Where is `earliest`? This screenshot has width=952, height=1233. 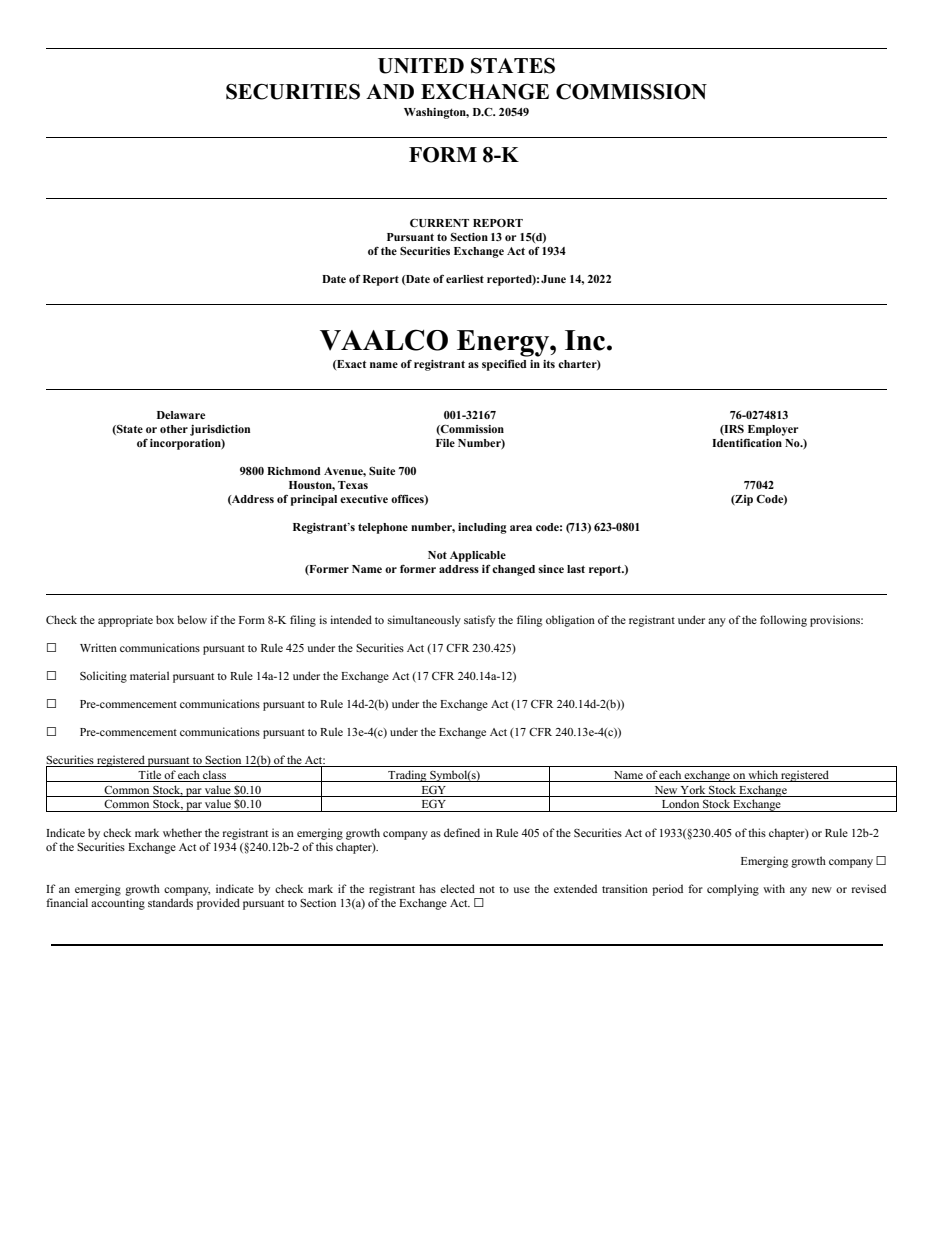
earliest is located at coordinates (465, 279).
